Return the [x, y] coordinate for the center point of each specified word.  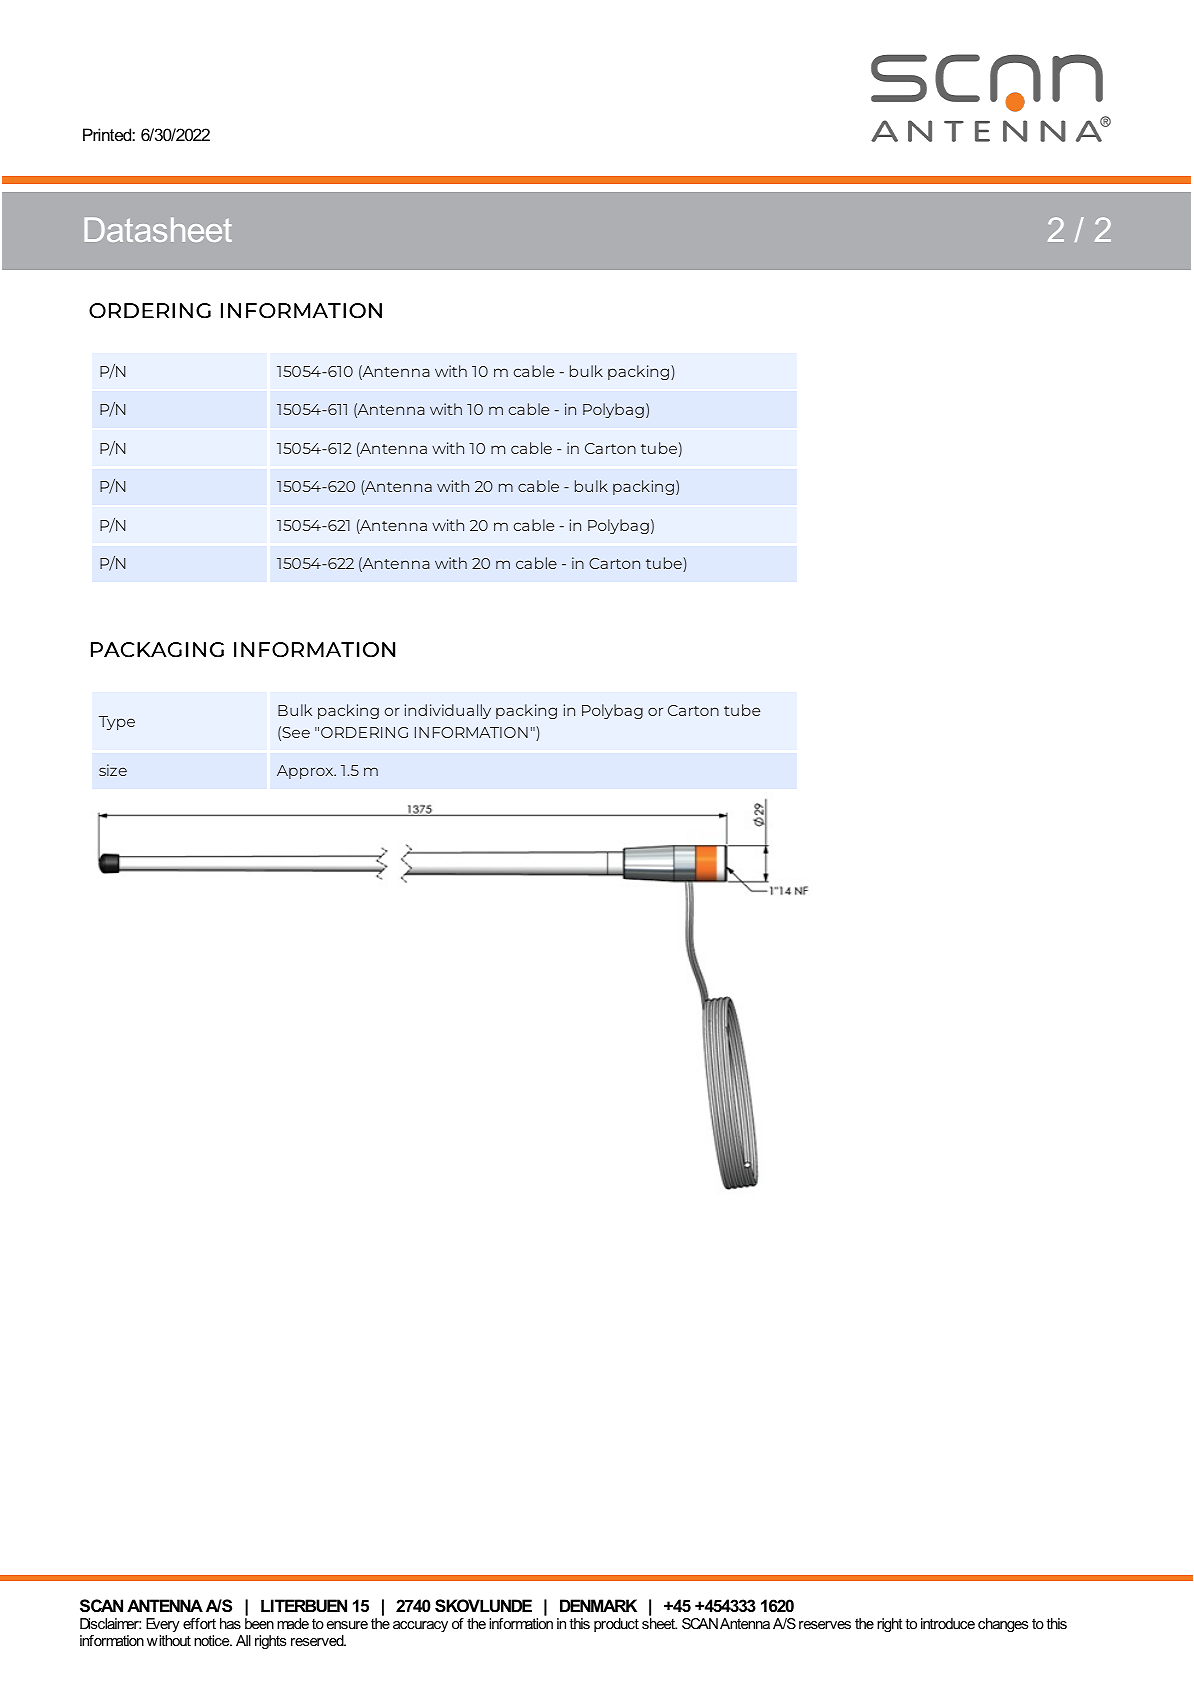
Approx [306, 772]
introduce [948, 1623]
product [616, 1625]
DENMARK [598, 1605]
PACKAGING [157, 649]
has [230, 1623]
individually [448, 711]
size [113, 770]
